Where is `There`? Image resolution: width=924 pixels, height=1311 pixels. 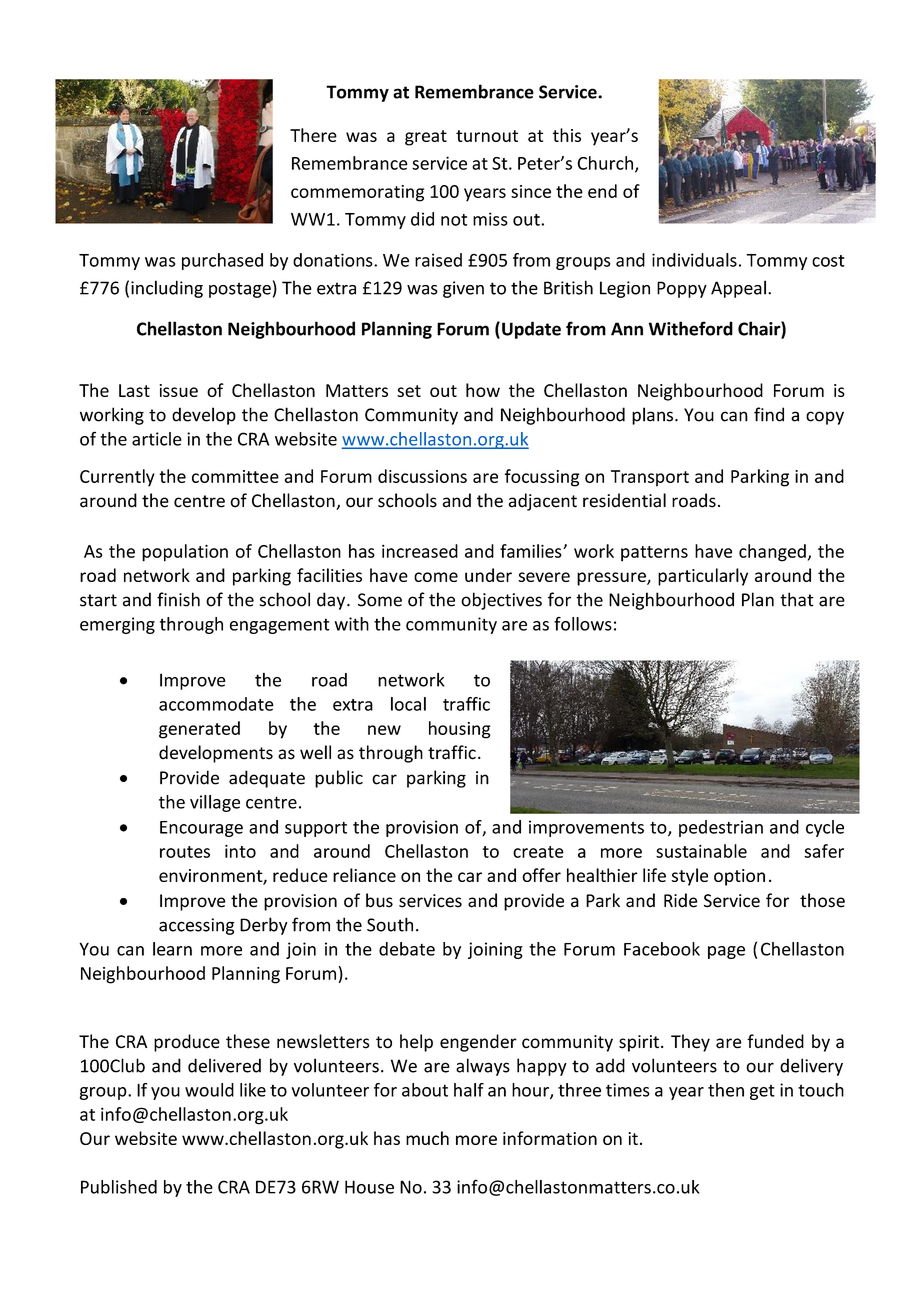
There is located at coordinates (313, 135).
